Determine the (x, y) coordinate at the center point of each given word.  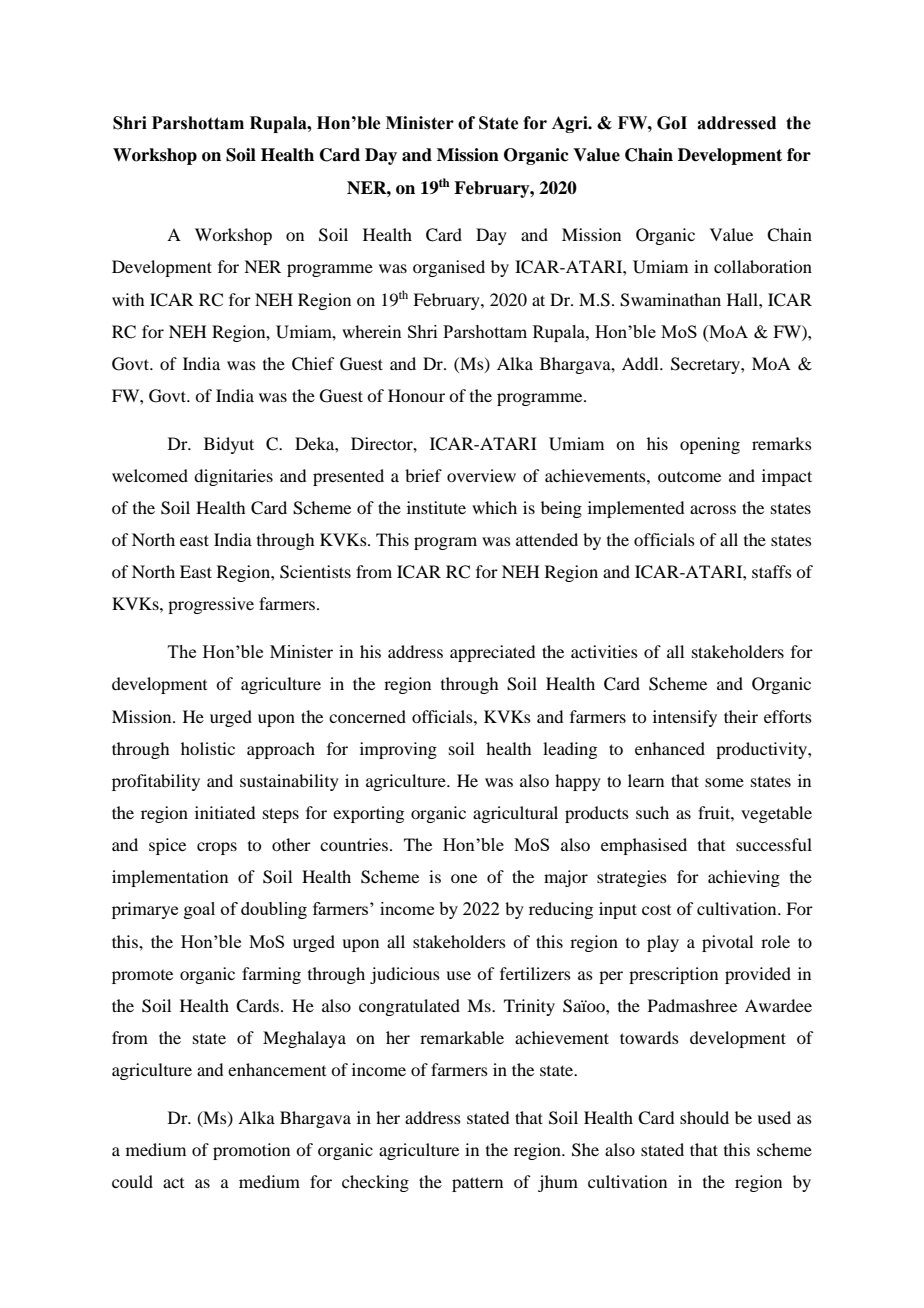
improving (398, 750)
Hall (743, 299)
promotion (251, 1151)
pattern (477, 1184)
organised (449, 268)
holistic (208, 748)
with (128, 299)
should (704, 1117)
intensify (685, 718)
